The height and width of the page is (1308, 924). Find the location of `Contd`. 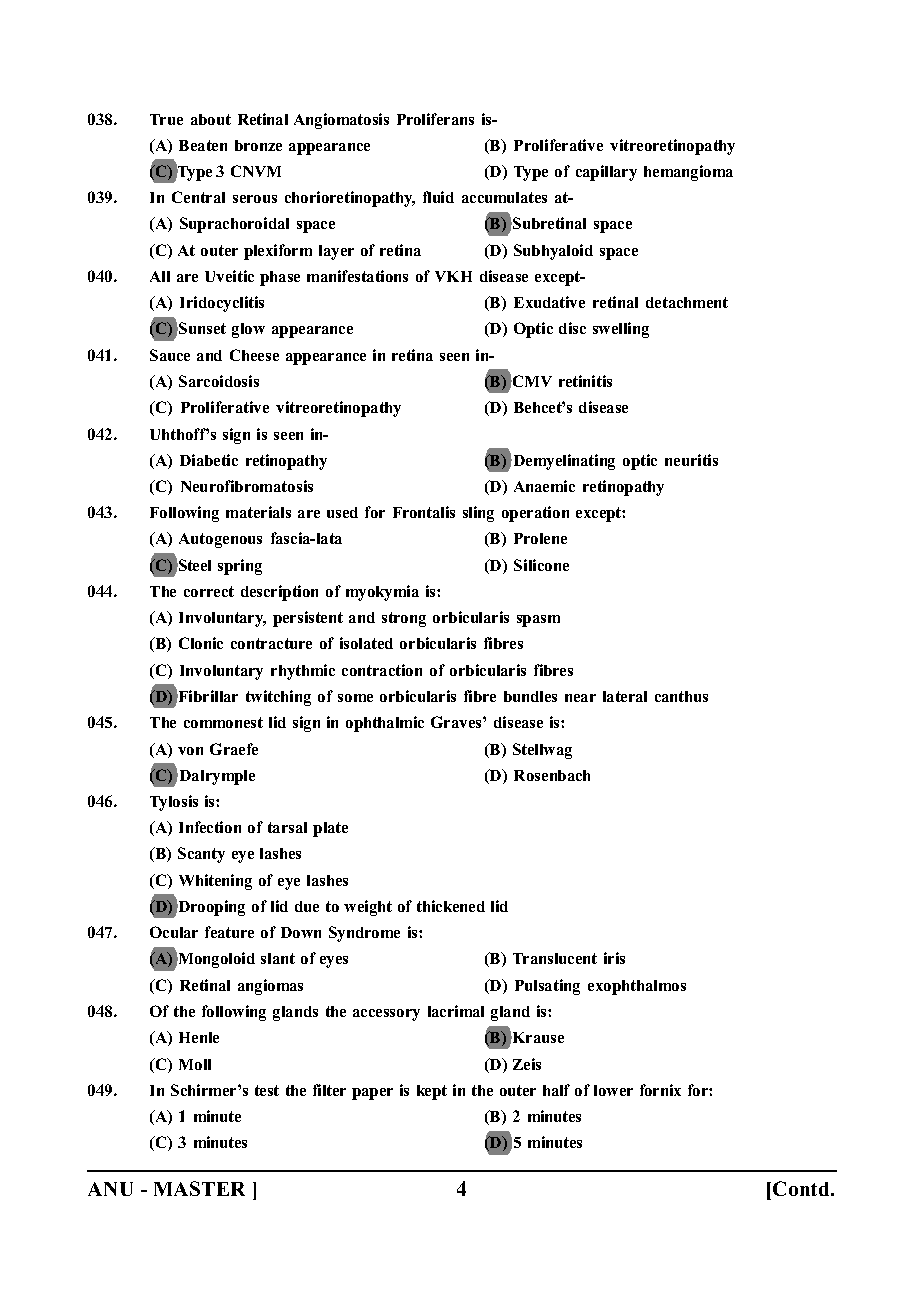

Contd is located at coordinates (802, 1188).
